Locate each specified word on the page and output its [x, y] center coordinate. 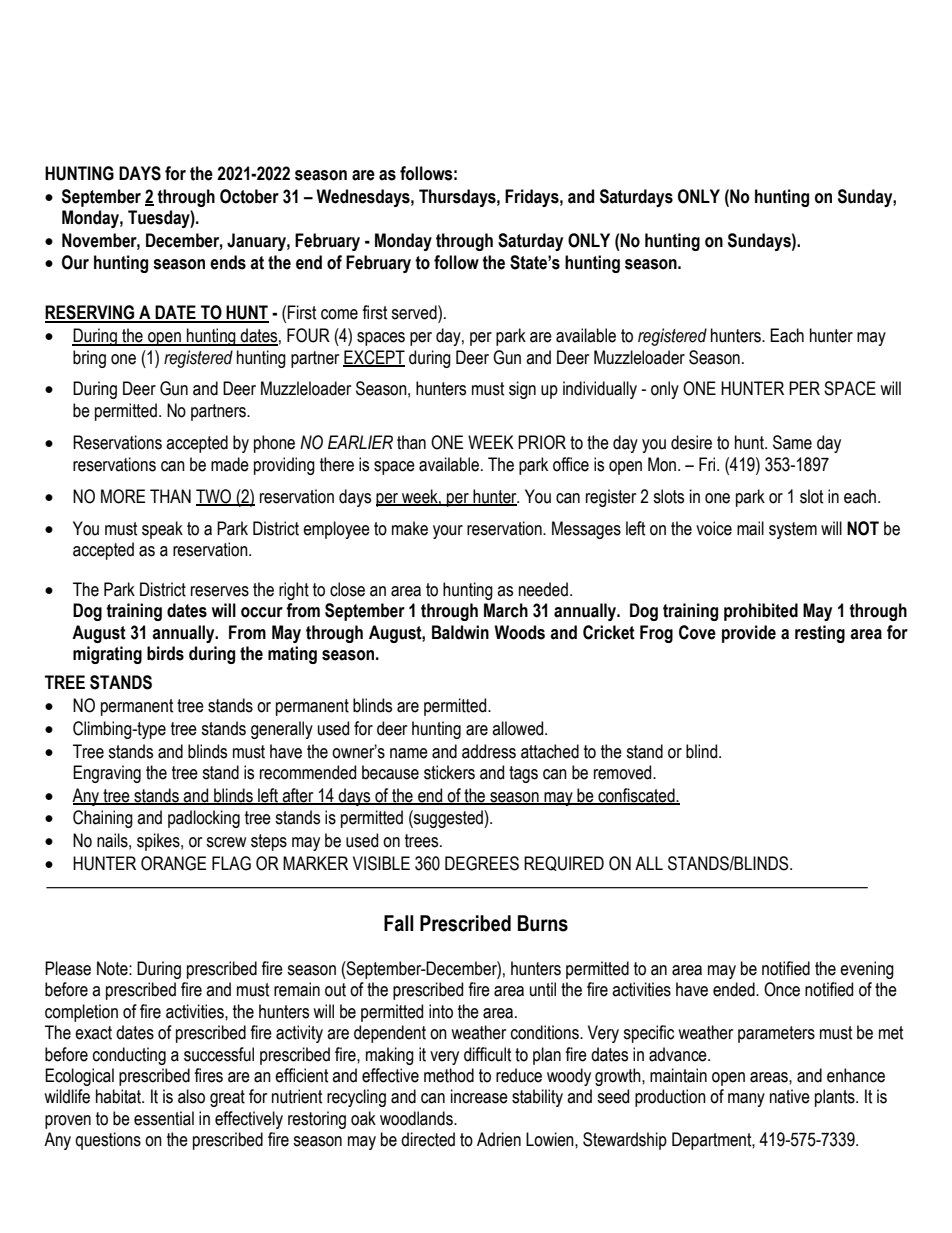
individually [600, 390]
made [230, 464]
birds [165, 653]
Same [792, 442]
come [339, 314]
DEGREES [482, 863]
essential [164, 1118]
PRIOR [542, 442]
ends [228, 262]
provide [749, 634]
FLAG [231, 863]
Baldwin [460, 632]
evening [867, 970]
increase [479, 1096]
